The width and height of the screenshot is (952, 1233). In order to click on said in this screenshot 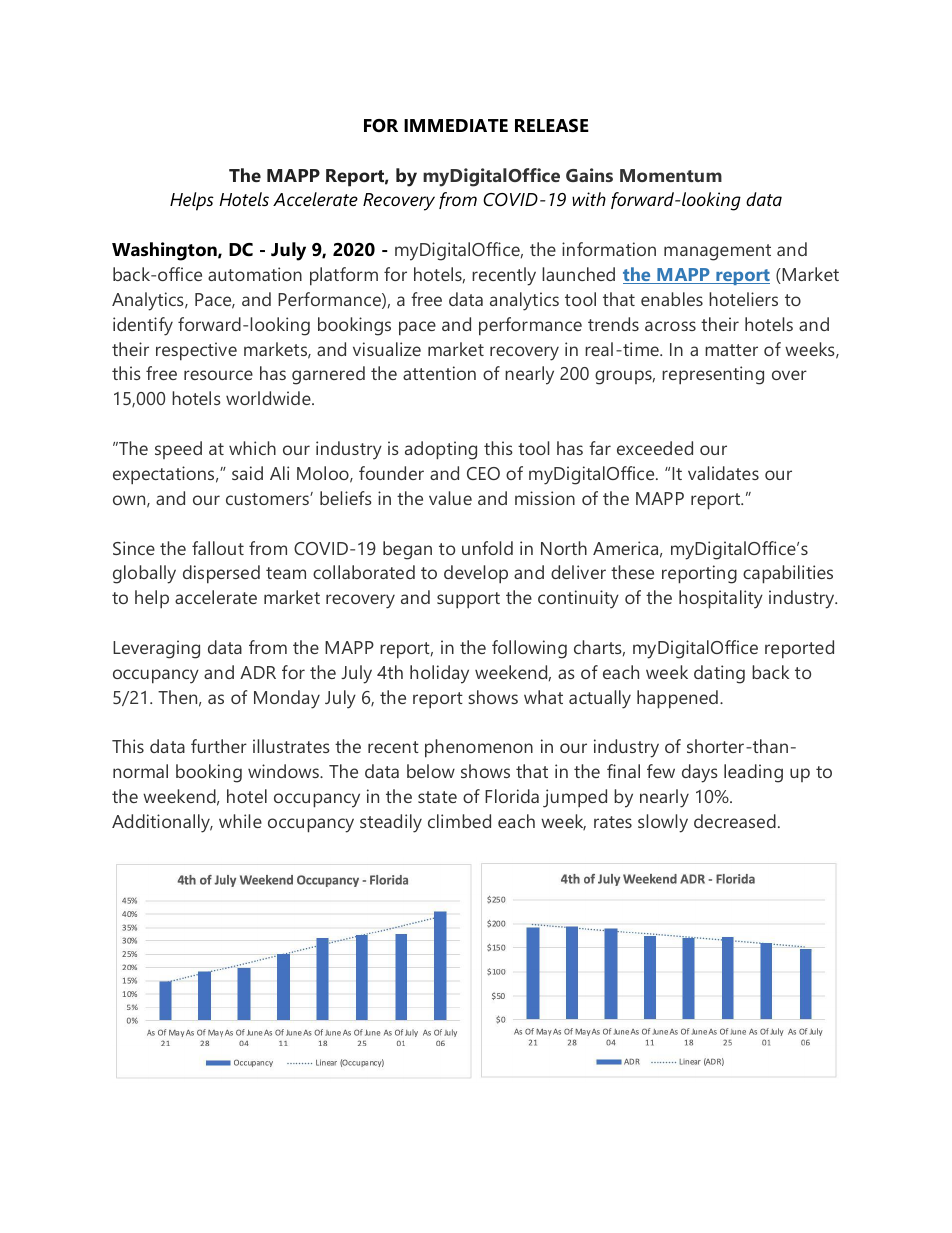, I will do `click(247, 473)`.
